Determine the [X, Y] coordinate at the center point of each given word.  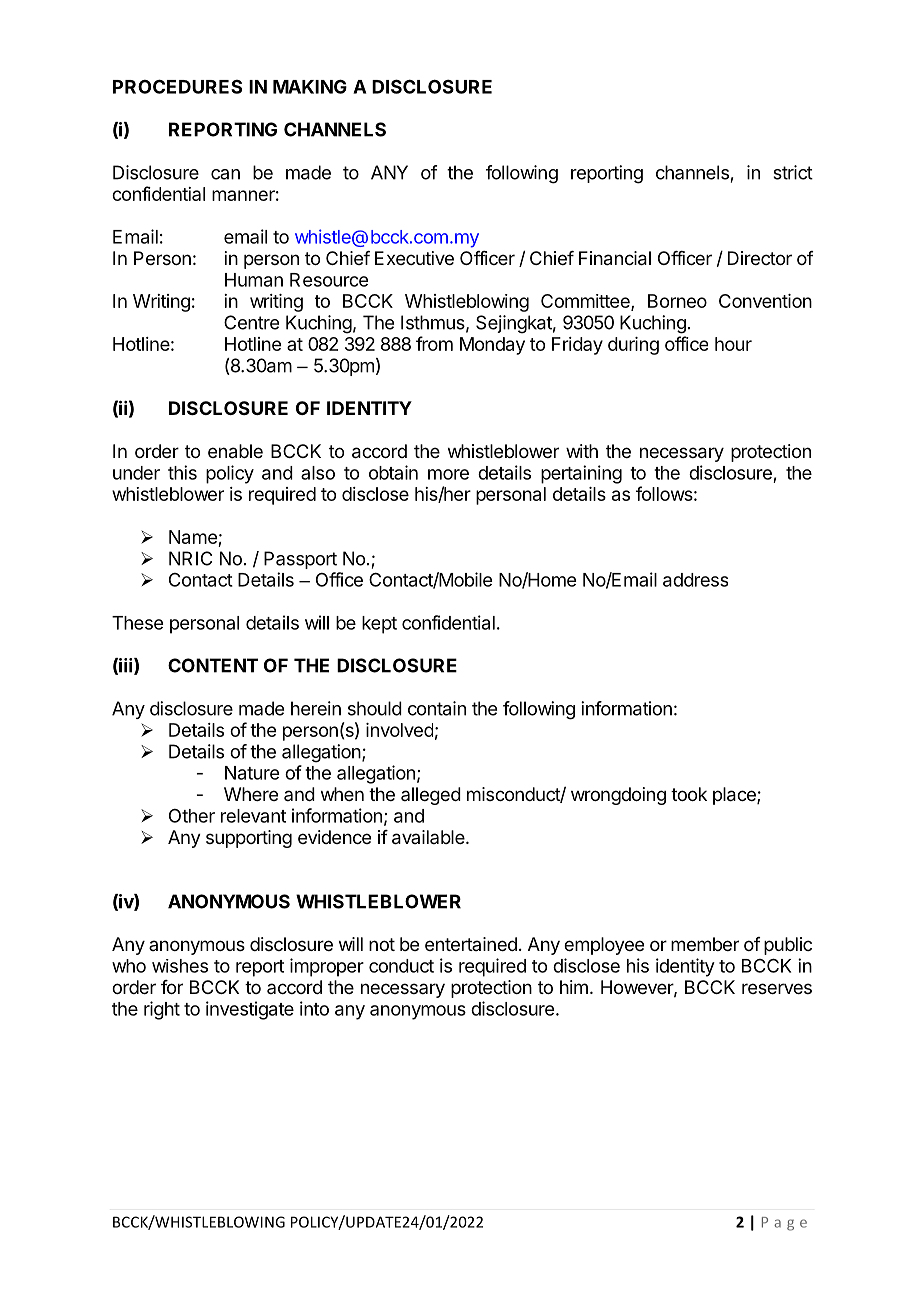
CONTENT [213, 665]
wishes [180, 966]
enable [235, 451]
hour [733, 344]
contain [437, 708]
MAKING [310, 86]
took [689, 794]
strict [793, 172]
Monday [492, 346]
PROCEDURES [177, 86]
